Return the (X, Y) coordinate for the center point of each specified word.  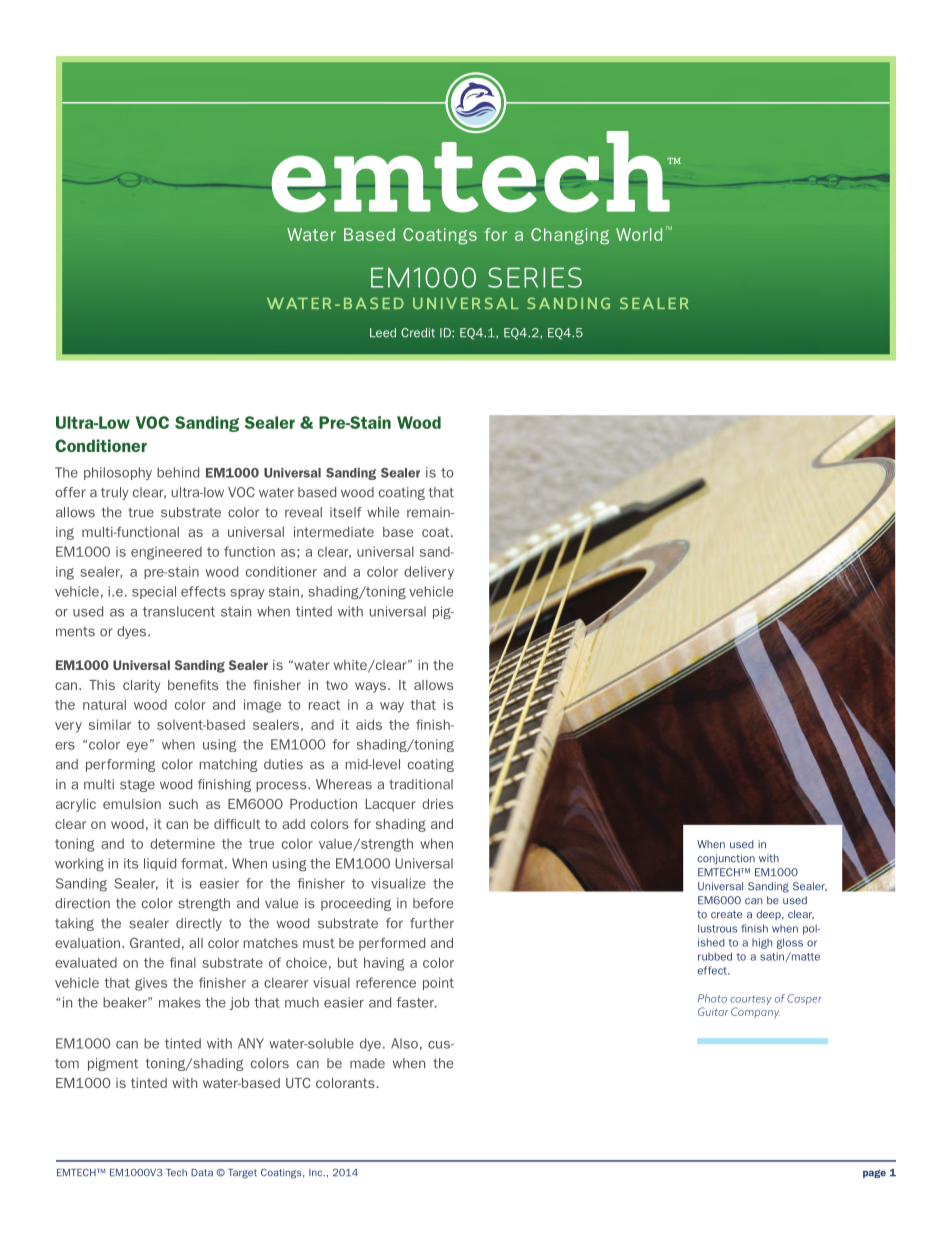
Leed (383, 333)
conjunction (726, 859)
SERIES (535, 277)
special (154, 592)
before (433, 903)
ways (372, 687)
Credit (418, 333)
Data (202, 1173)
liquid (160, 864)
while (383, 512)
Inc (317, 1172)
